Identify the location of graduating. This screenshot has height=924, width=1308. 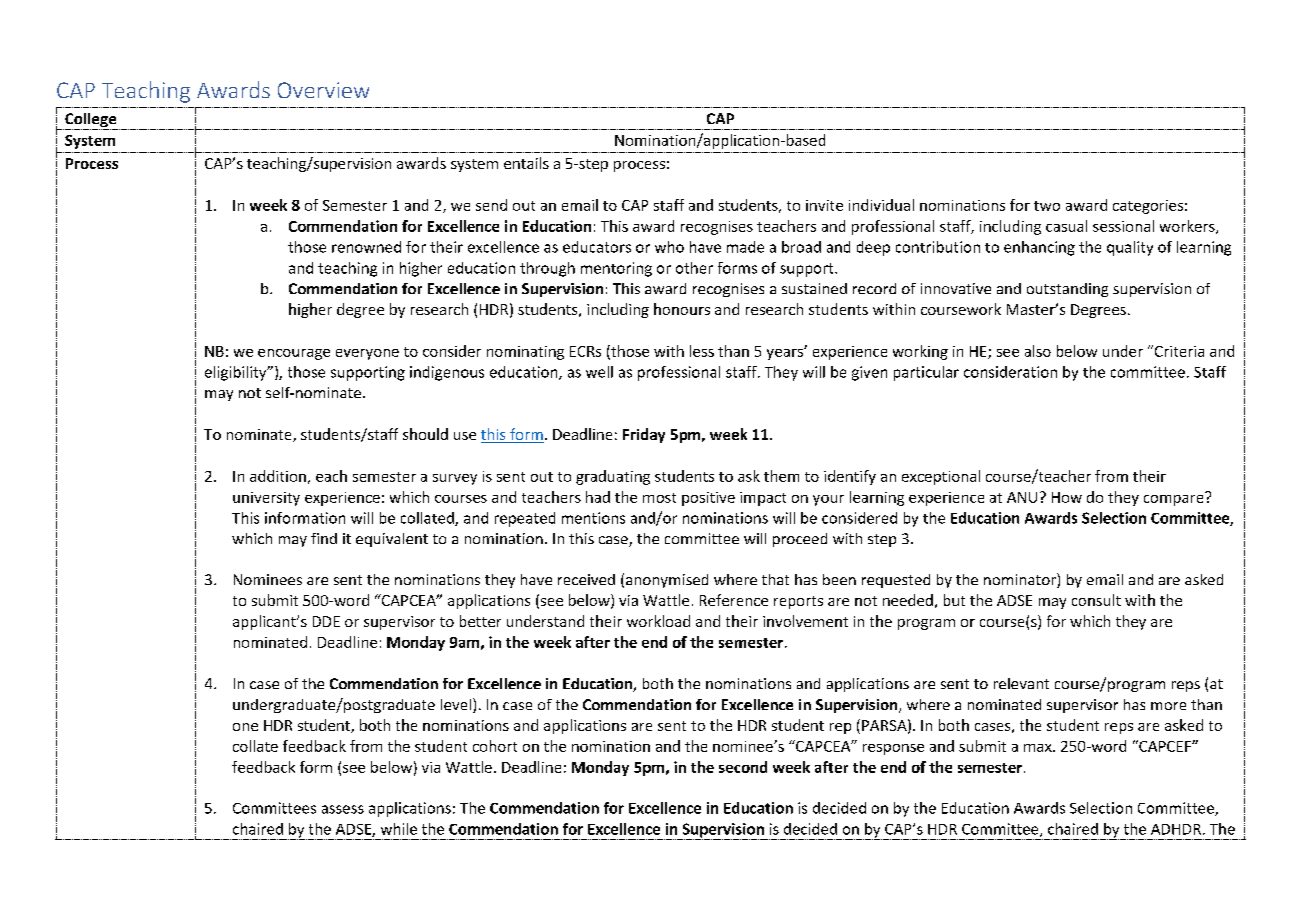
(613, 477).
